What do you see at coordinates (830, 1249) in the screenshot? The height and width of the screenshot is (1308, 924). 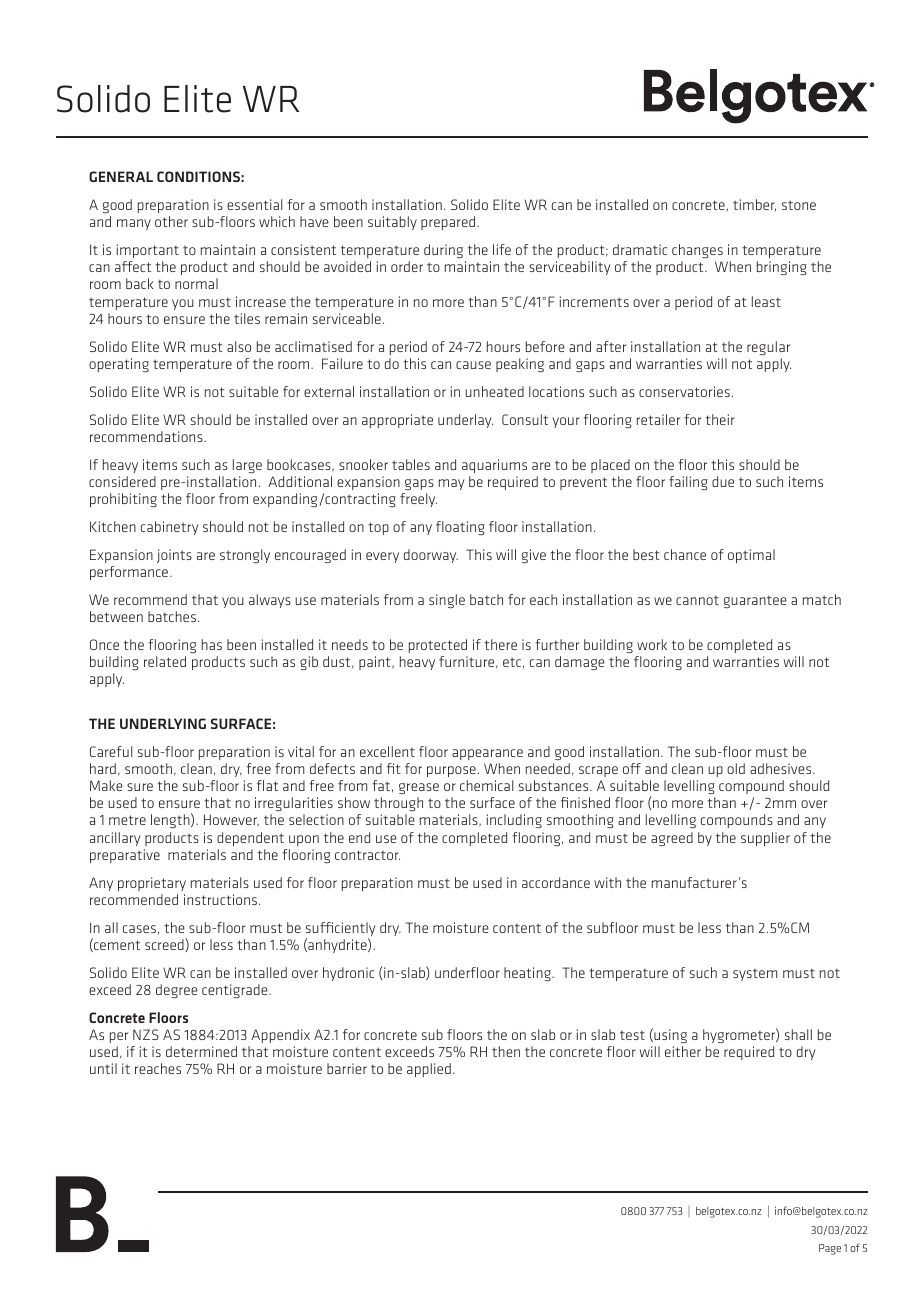 I see `Page` at bounding box center [830, 1249].
